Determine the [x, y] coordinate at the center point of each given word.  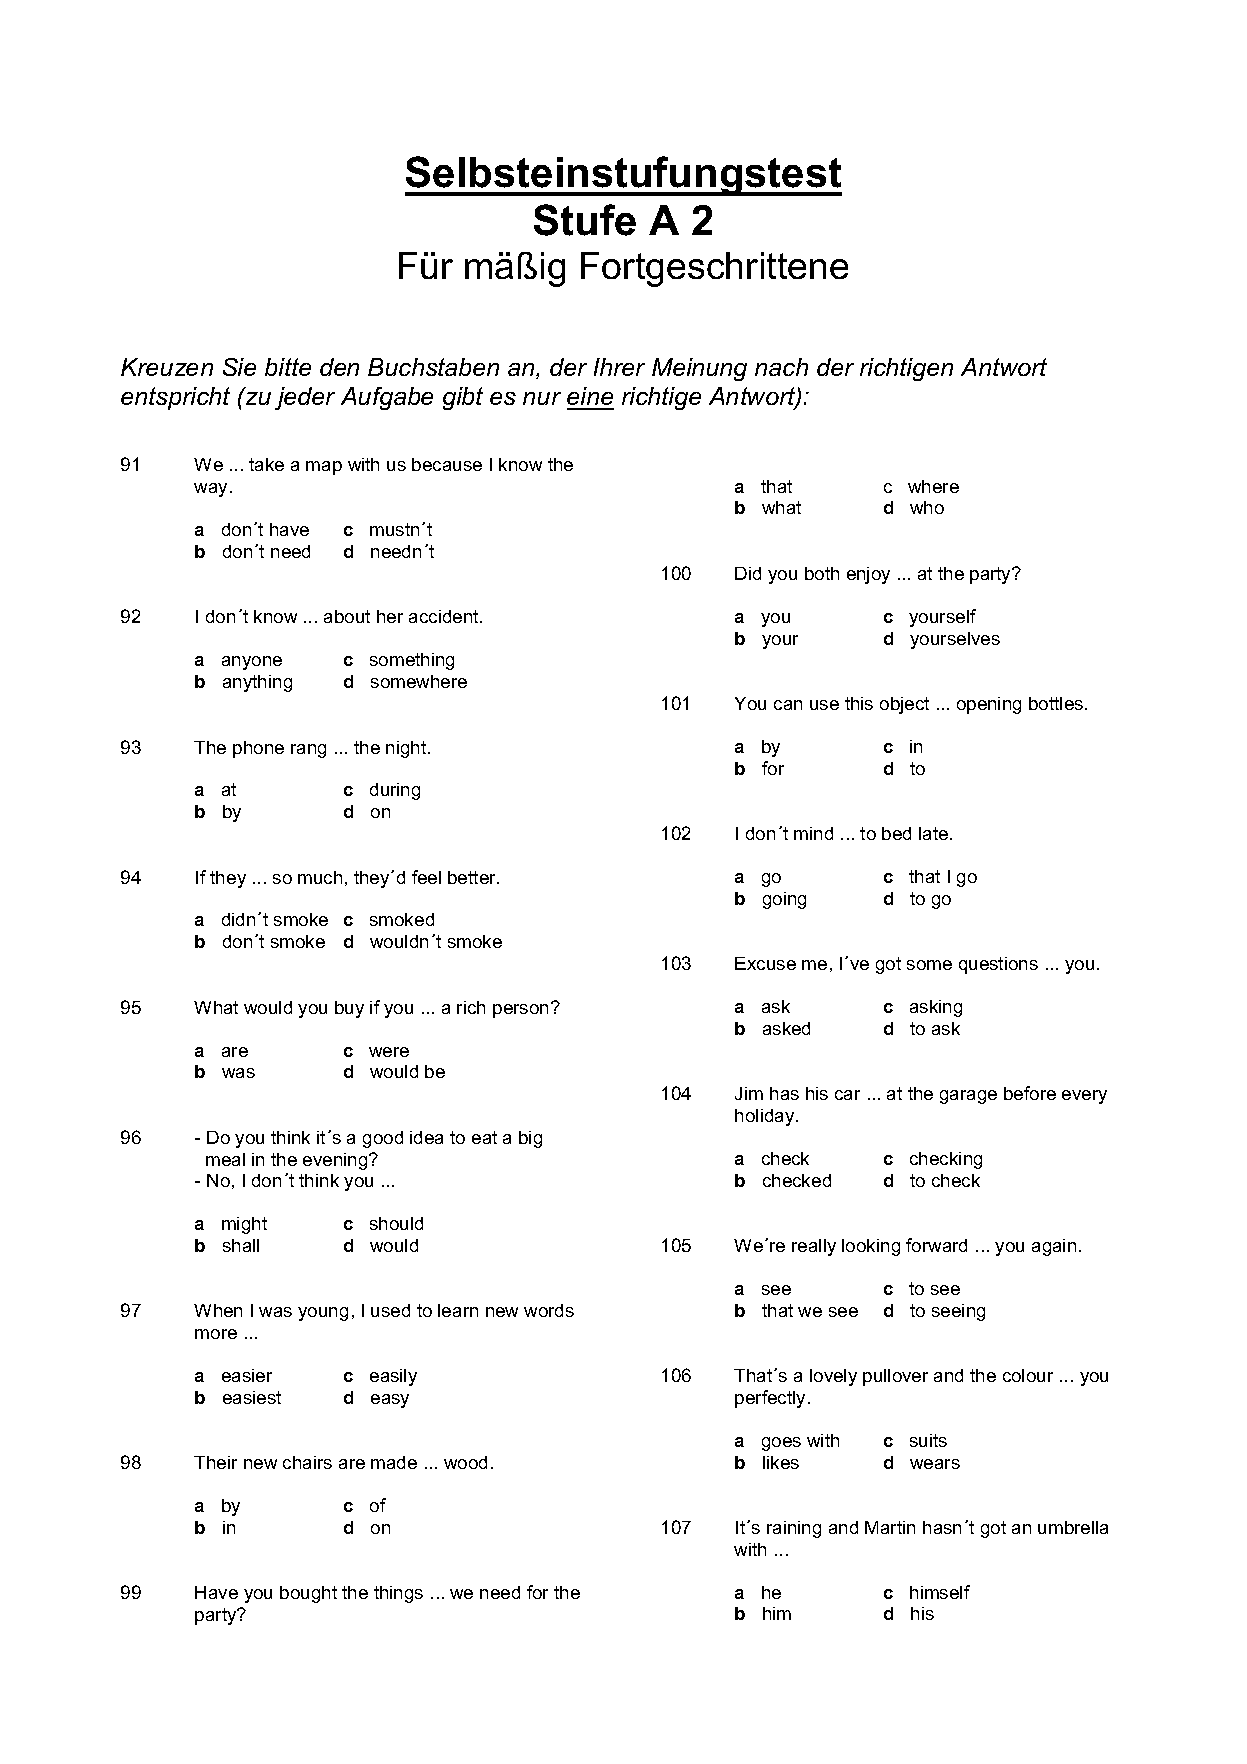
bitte [288, 367]
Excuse [765, 963]
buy [349, 1009]
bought [308, 1594]
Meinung [699, 369]
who [927, 507]
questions [998, 965]
